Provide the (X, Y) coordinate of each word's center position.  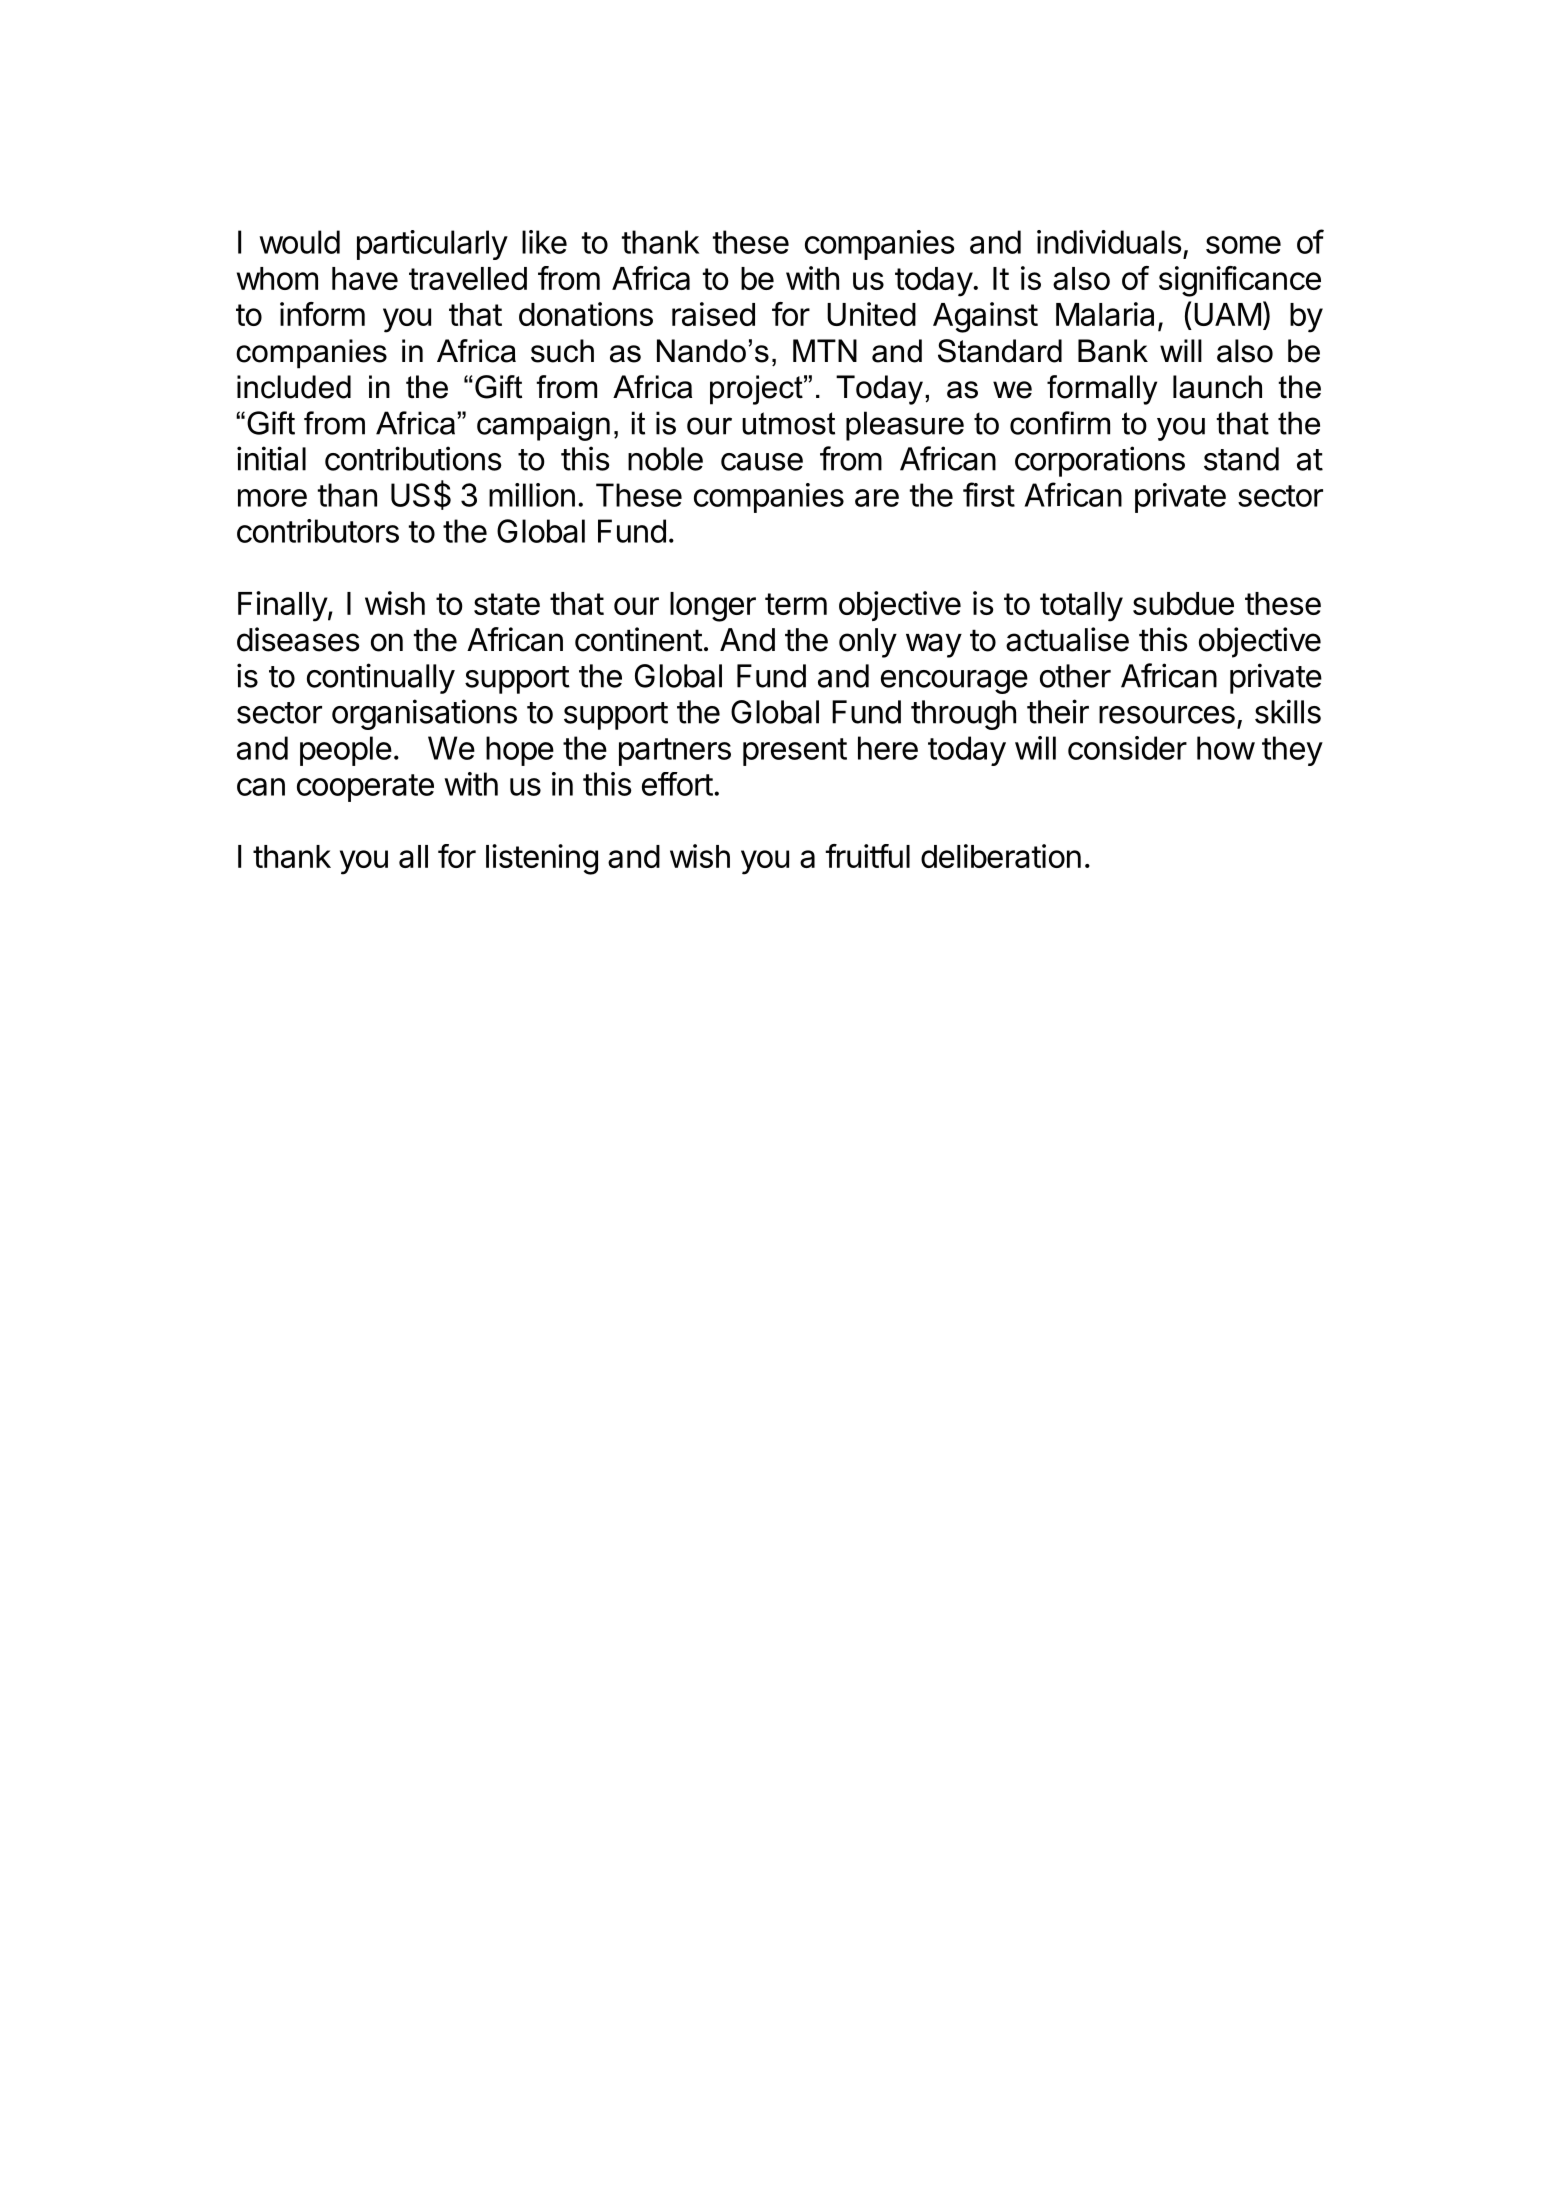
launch (1217, 387)
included (294, 387)
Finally (283, 606)
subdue (1183, 603)
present (795, 752)
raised (713, 314)
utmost (788, 423)
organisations (424, 714)
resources (1167, 715)
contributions (413, 458)
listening (542, 859)
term (796, 604)
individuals (1109, 242)
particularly (432, 245)
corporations (1100, 461)
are (877, 498)
